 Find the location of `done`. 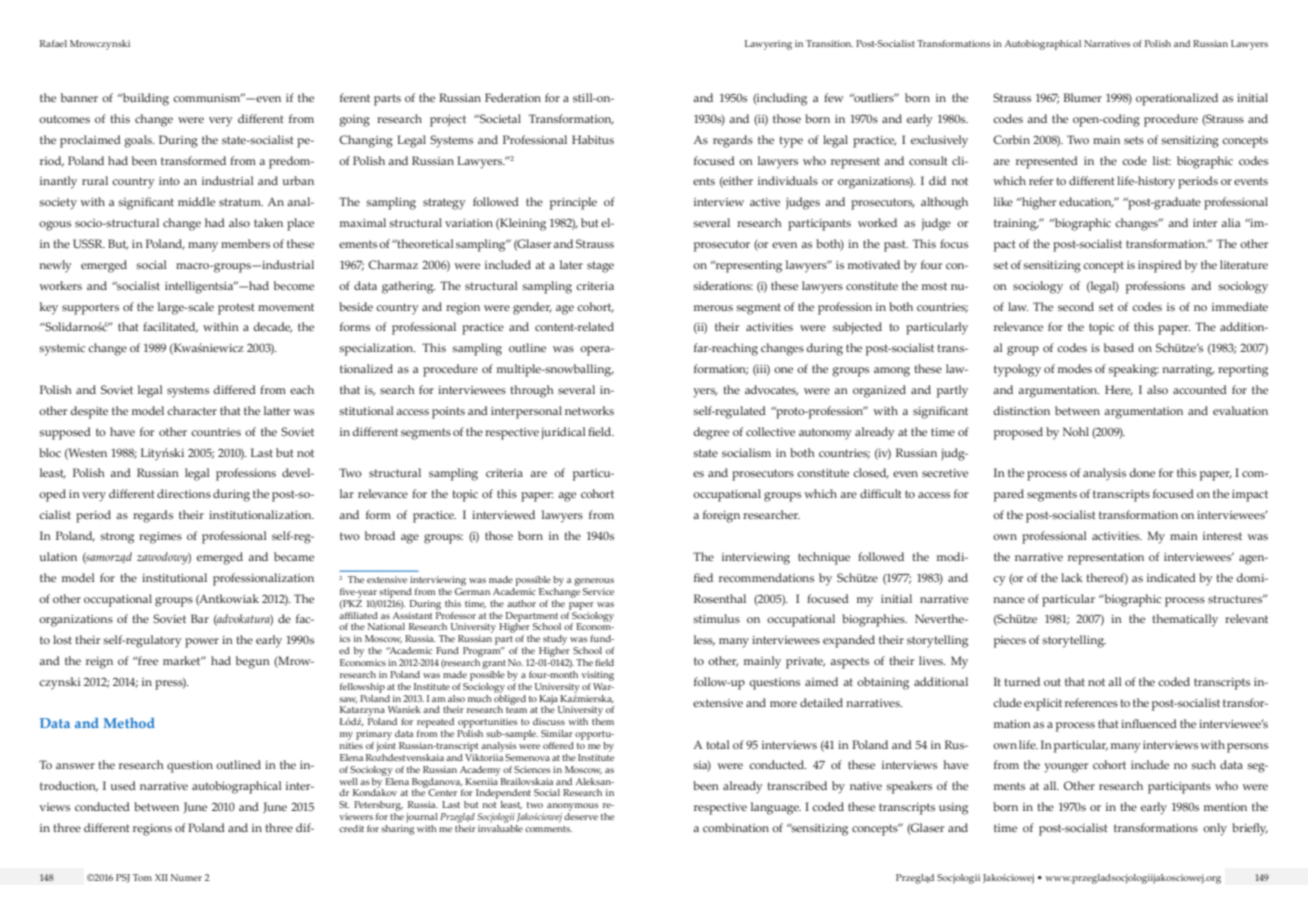

done is located at coordinates (1142, 472).
